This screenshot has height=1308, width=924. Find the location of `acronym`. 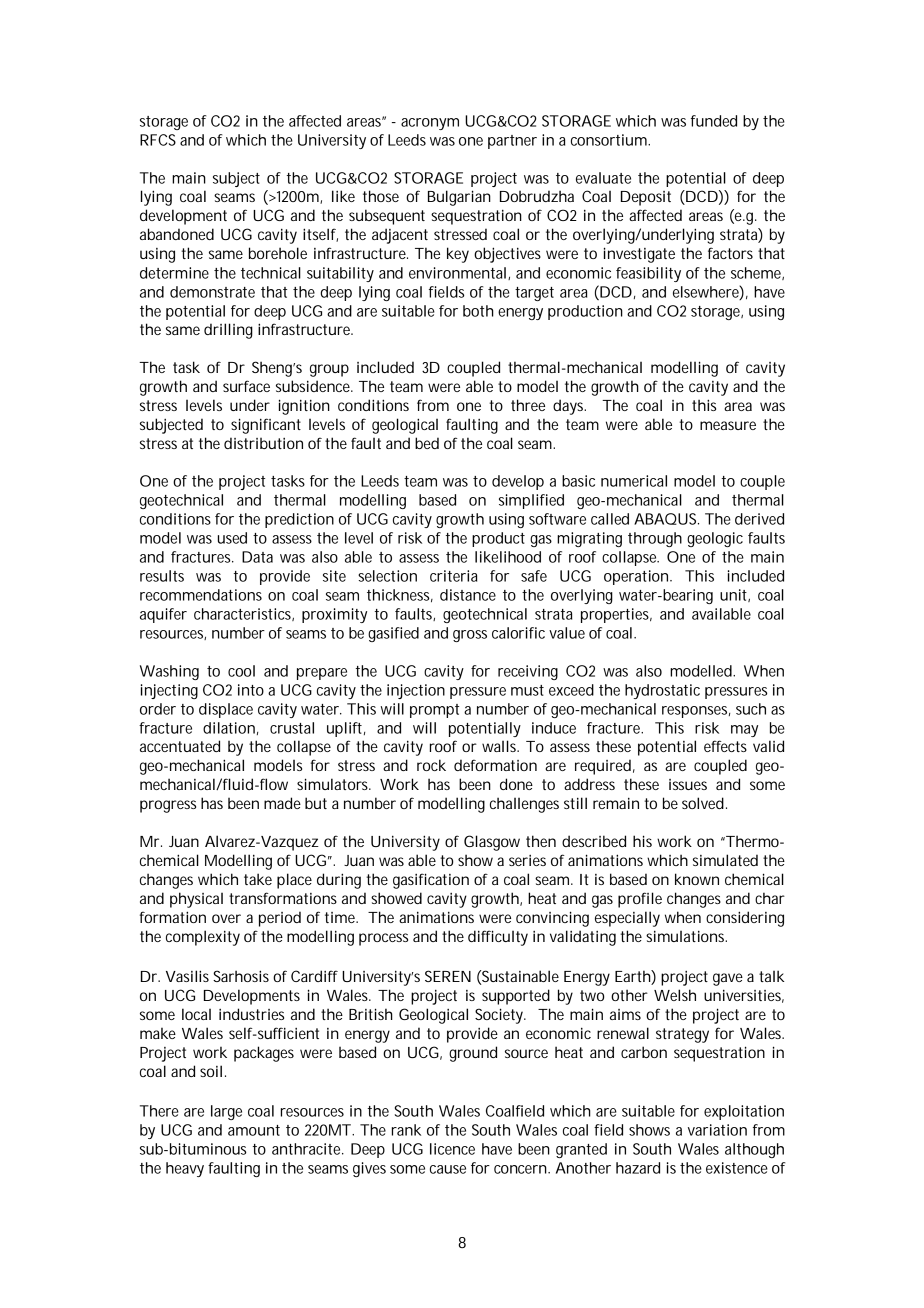

acronym is located at coordinates (430, 124).
